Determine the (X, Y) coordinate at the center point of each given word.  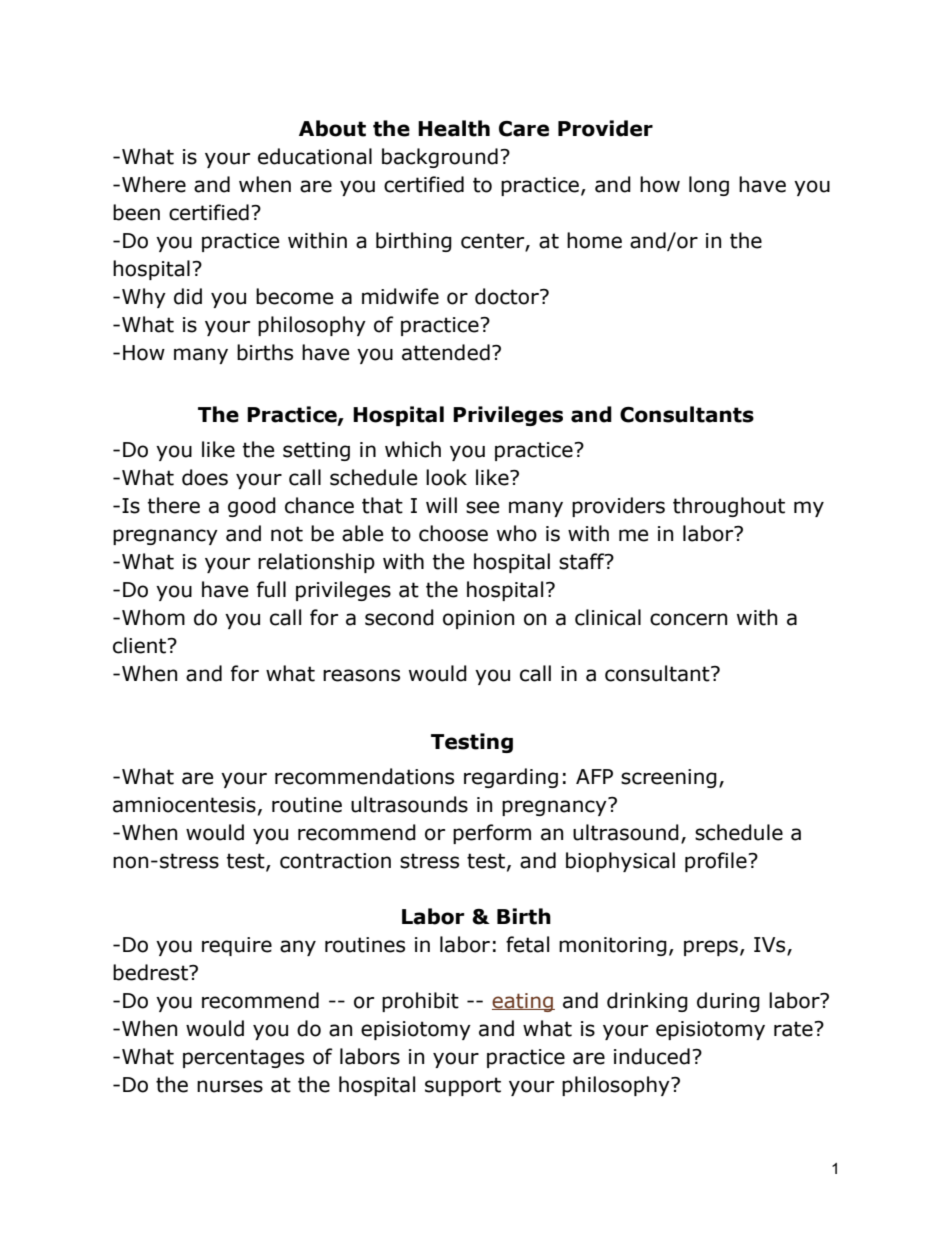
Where (154, 184)
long (709, 186)
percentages (243, 1058)
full (271, 589)
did (188, 296)
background (440, 158)
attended (446, 352)
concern (688, 619)
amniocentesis (184, 805)
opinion (478, 619)
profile (717, 862)
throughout (729, 507)
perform (492, 834)
